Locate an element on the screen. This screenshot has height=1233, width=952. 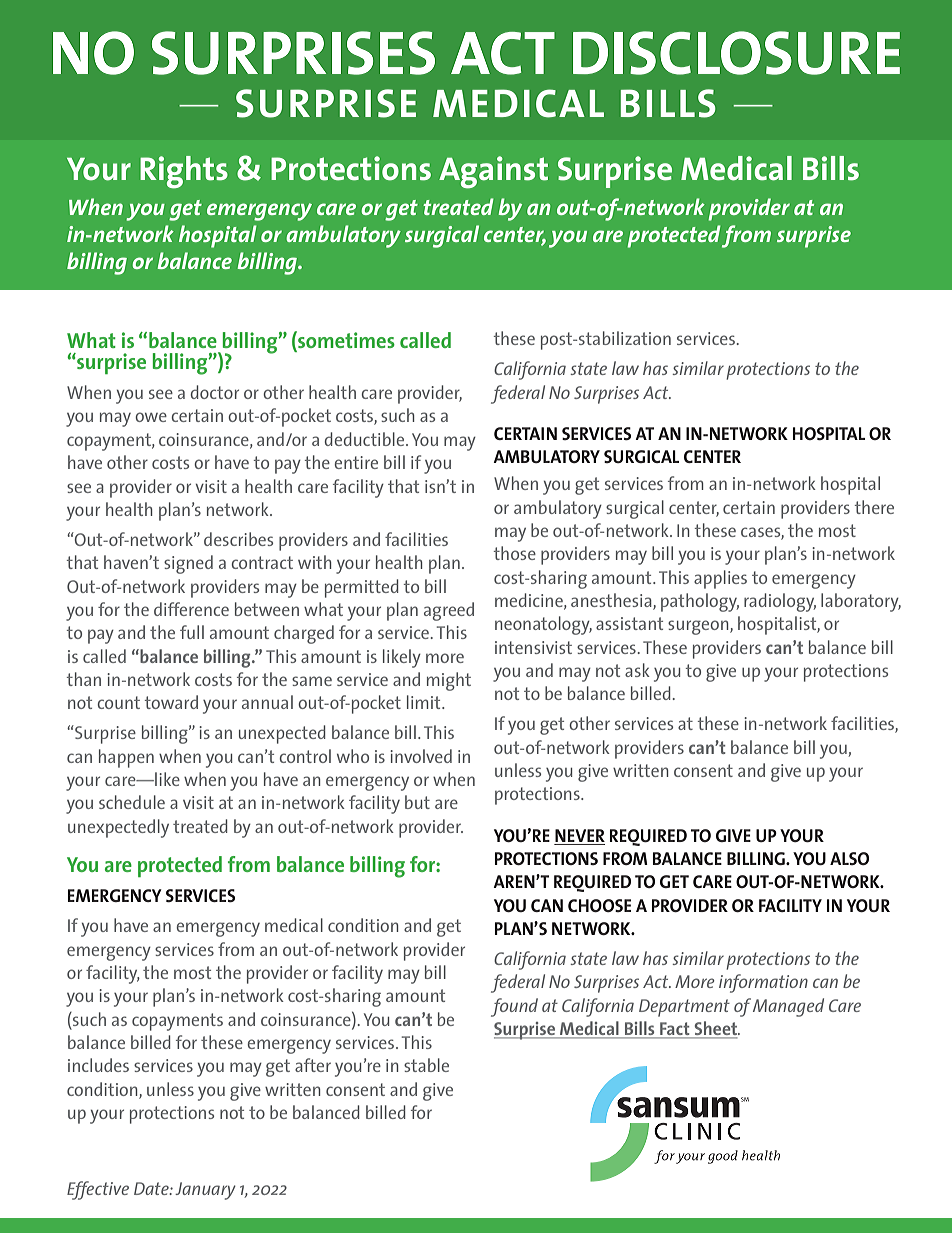
schedule is located at coordinates (132, 802).
